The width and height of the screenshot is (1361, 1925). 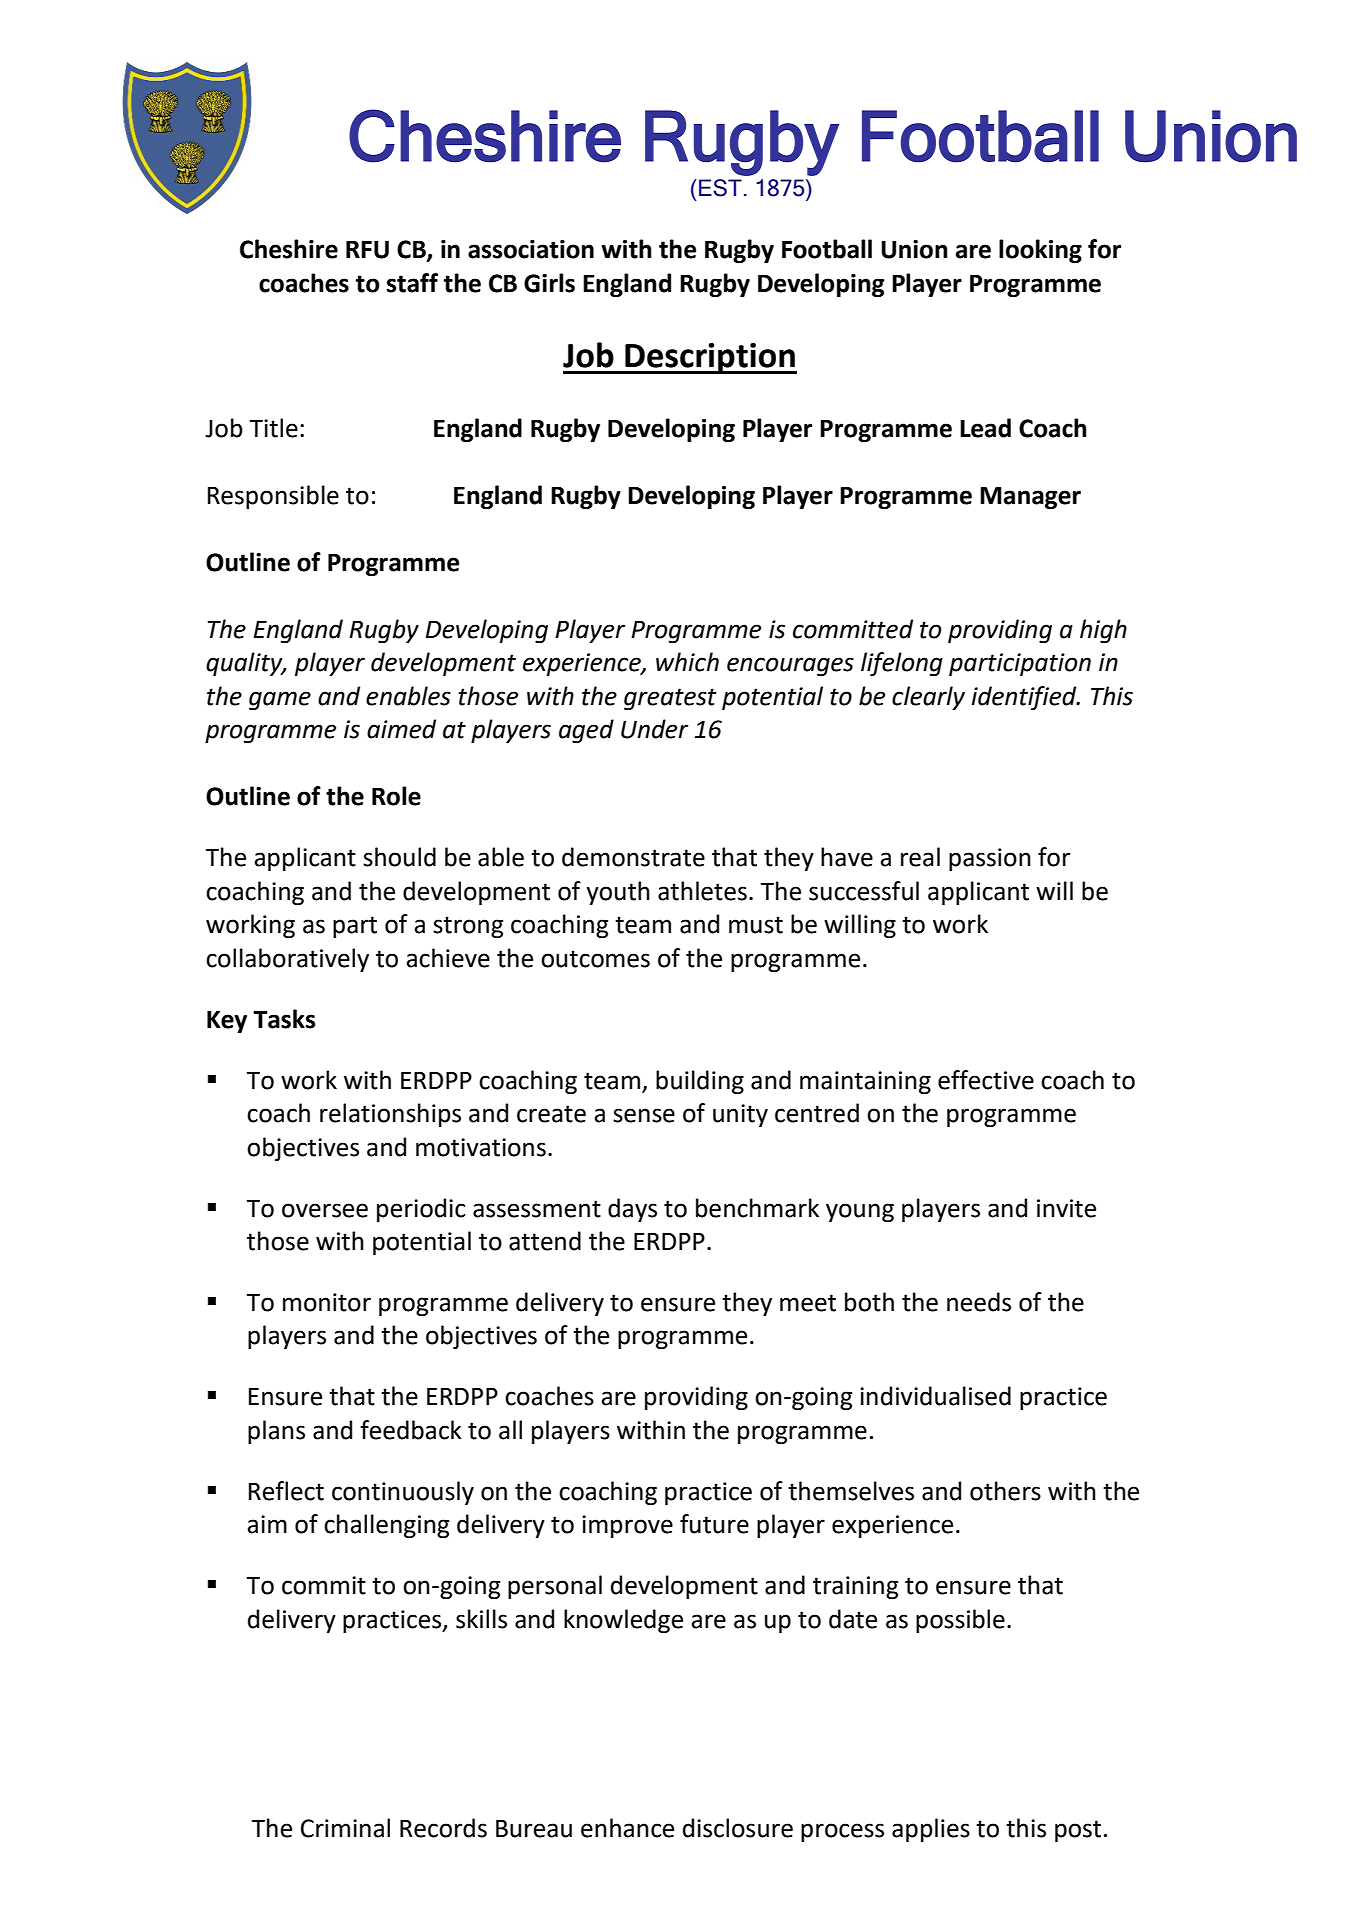 I want to click on days, so click(x=632, y=1210).
